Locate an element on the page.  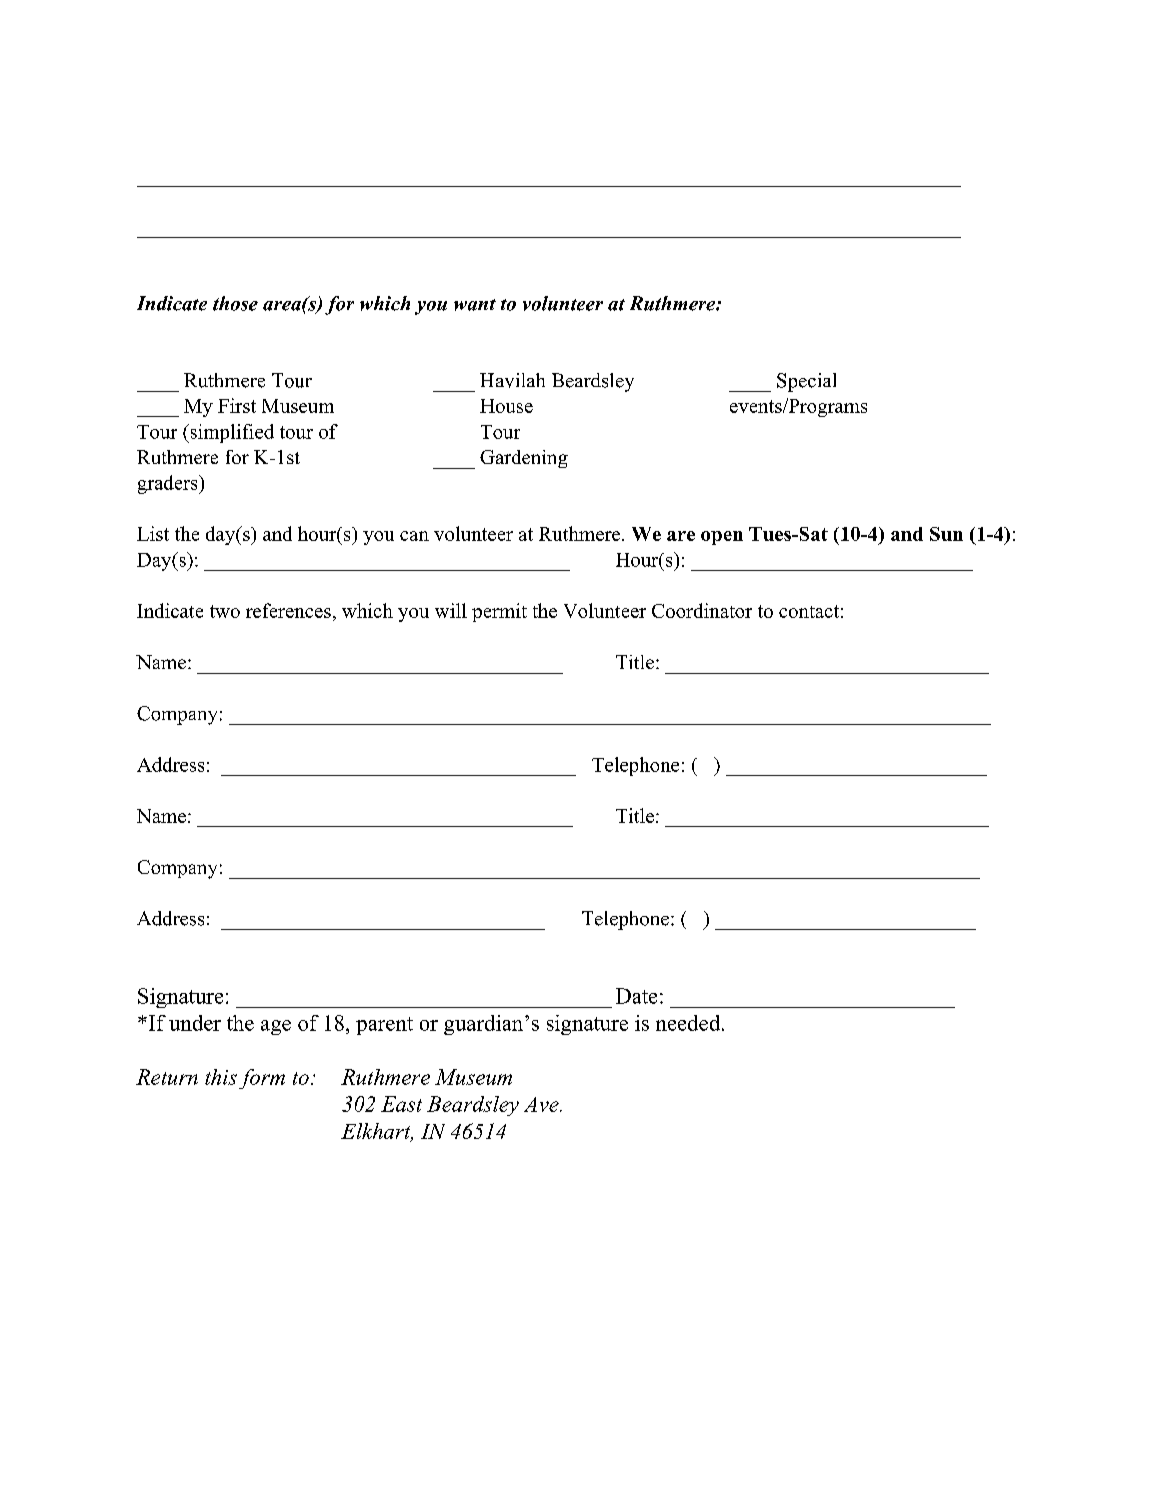
Coordinator is located at coordinates (702, 610).
